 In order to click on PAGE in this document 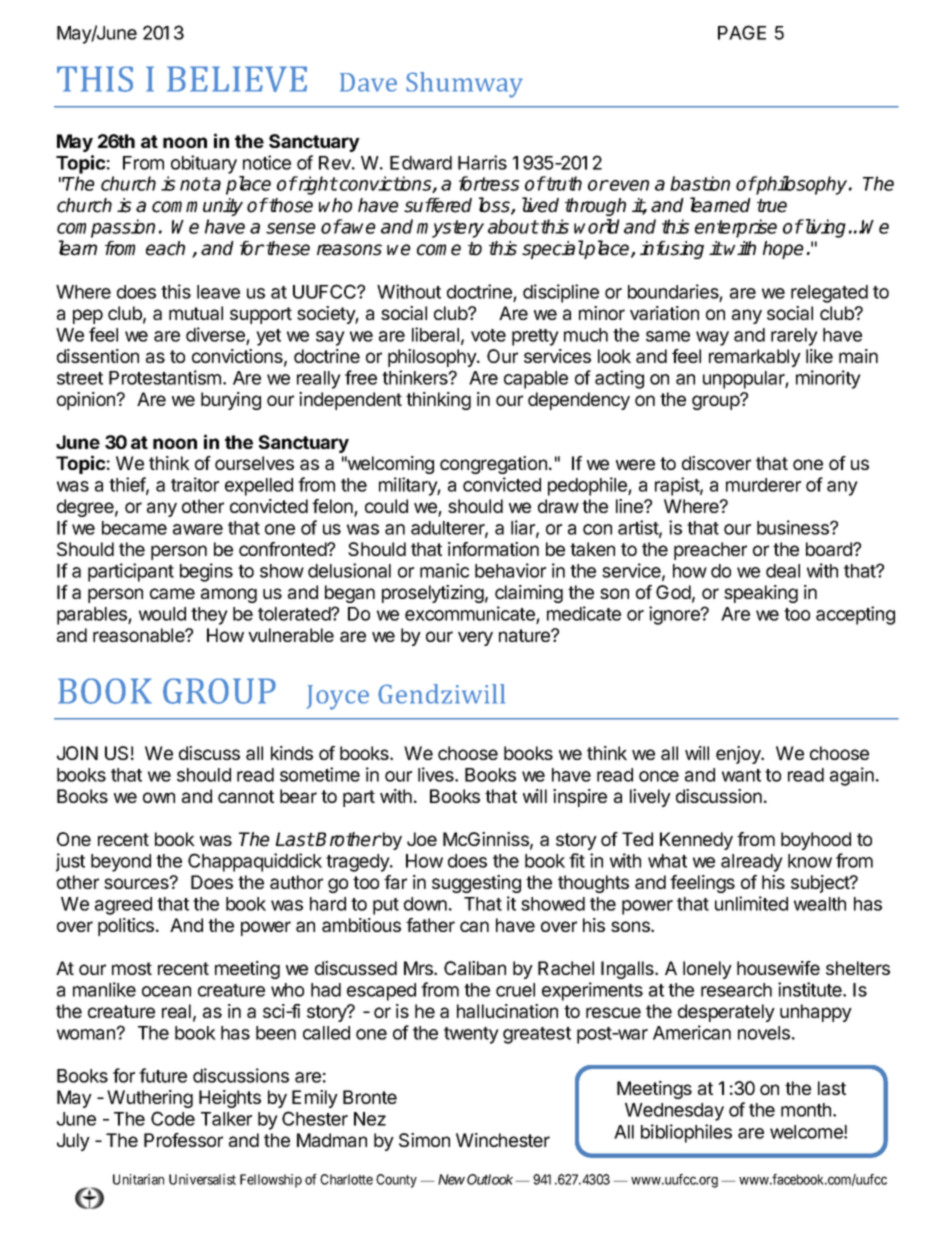, I will do `click(742, 32)`.
